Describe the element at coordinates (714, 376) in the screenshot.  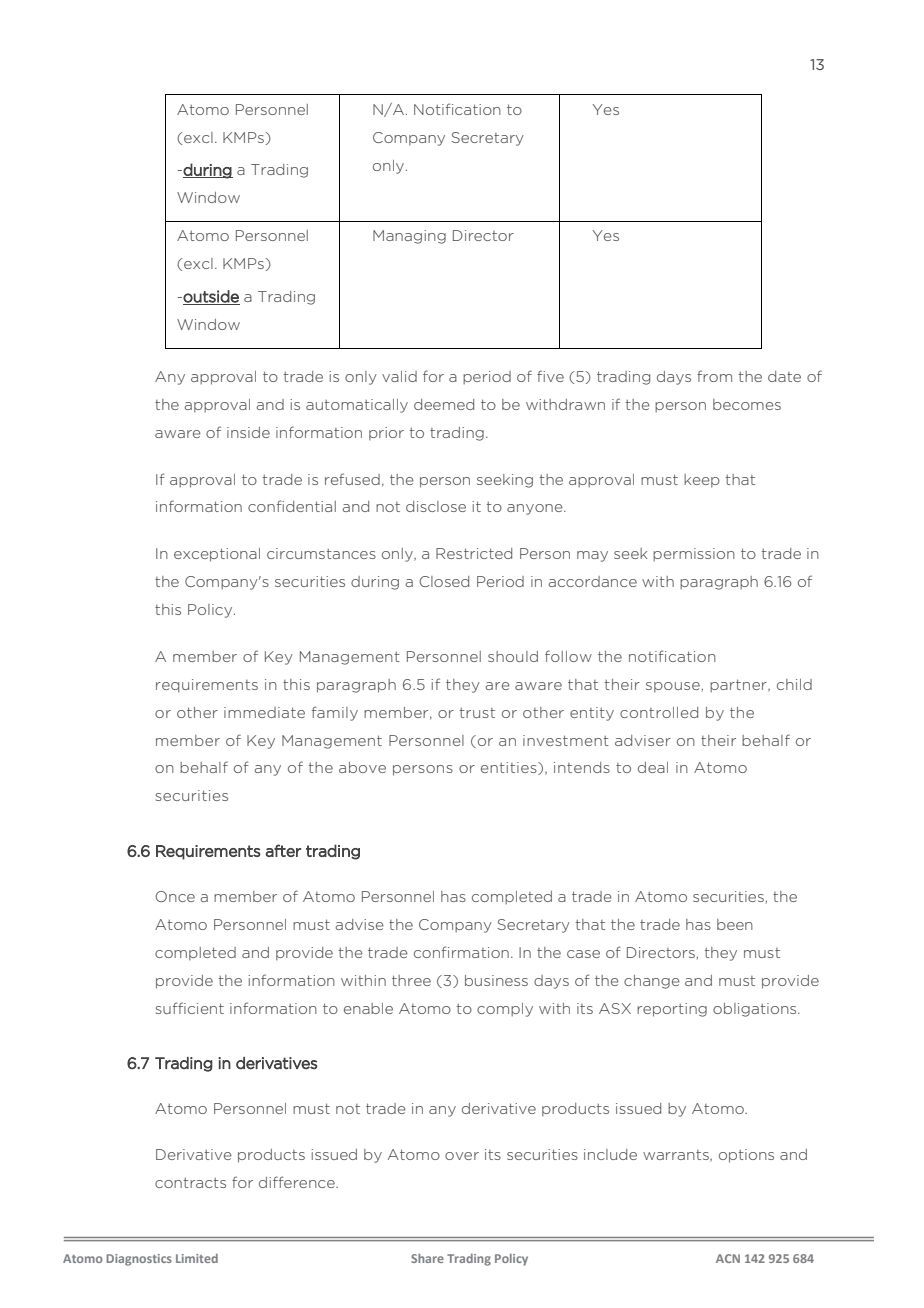
I see `from` at that location.
